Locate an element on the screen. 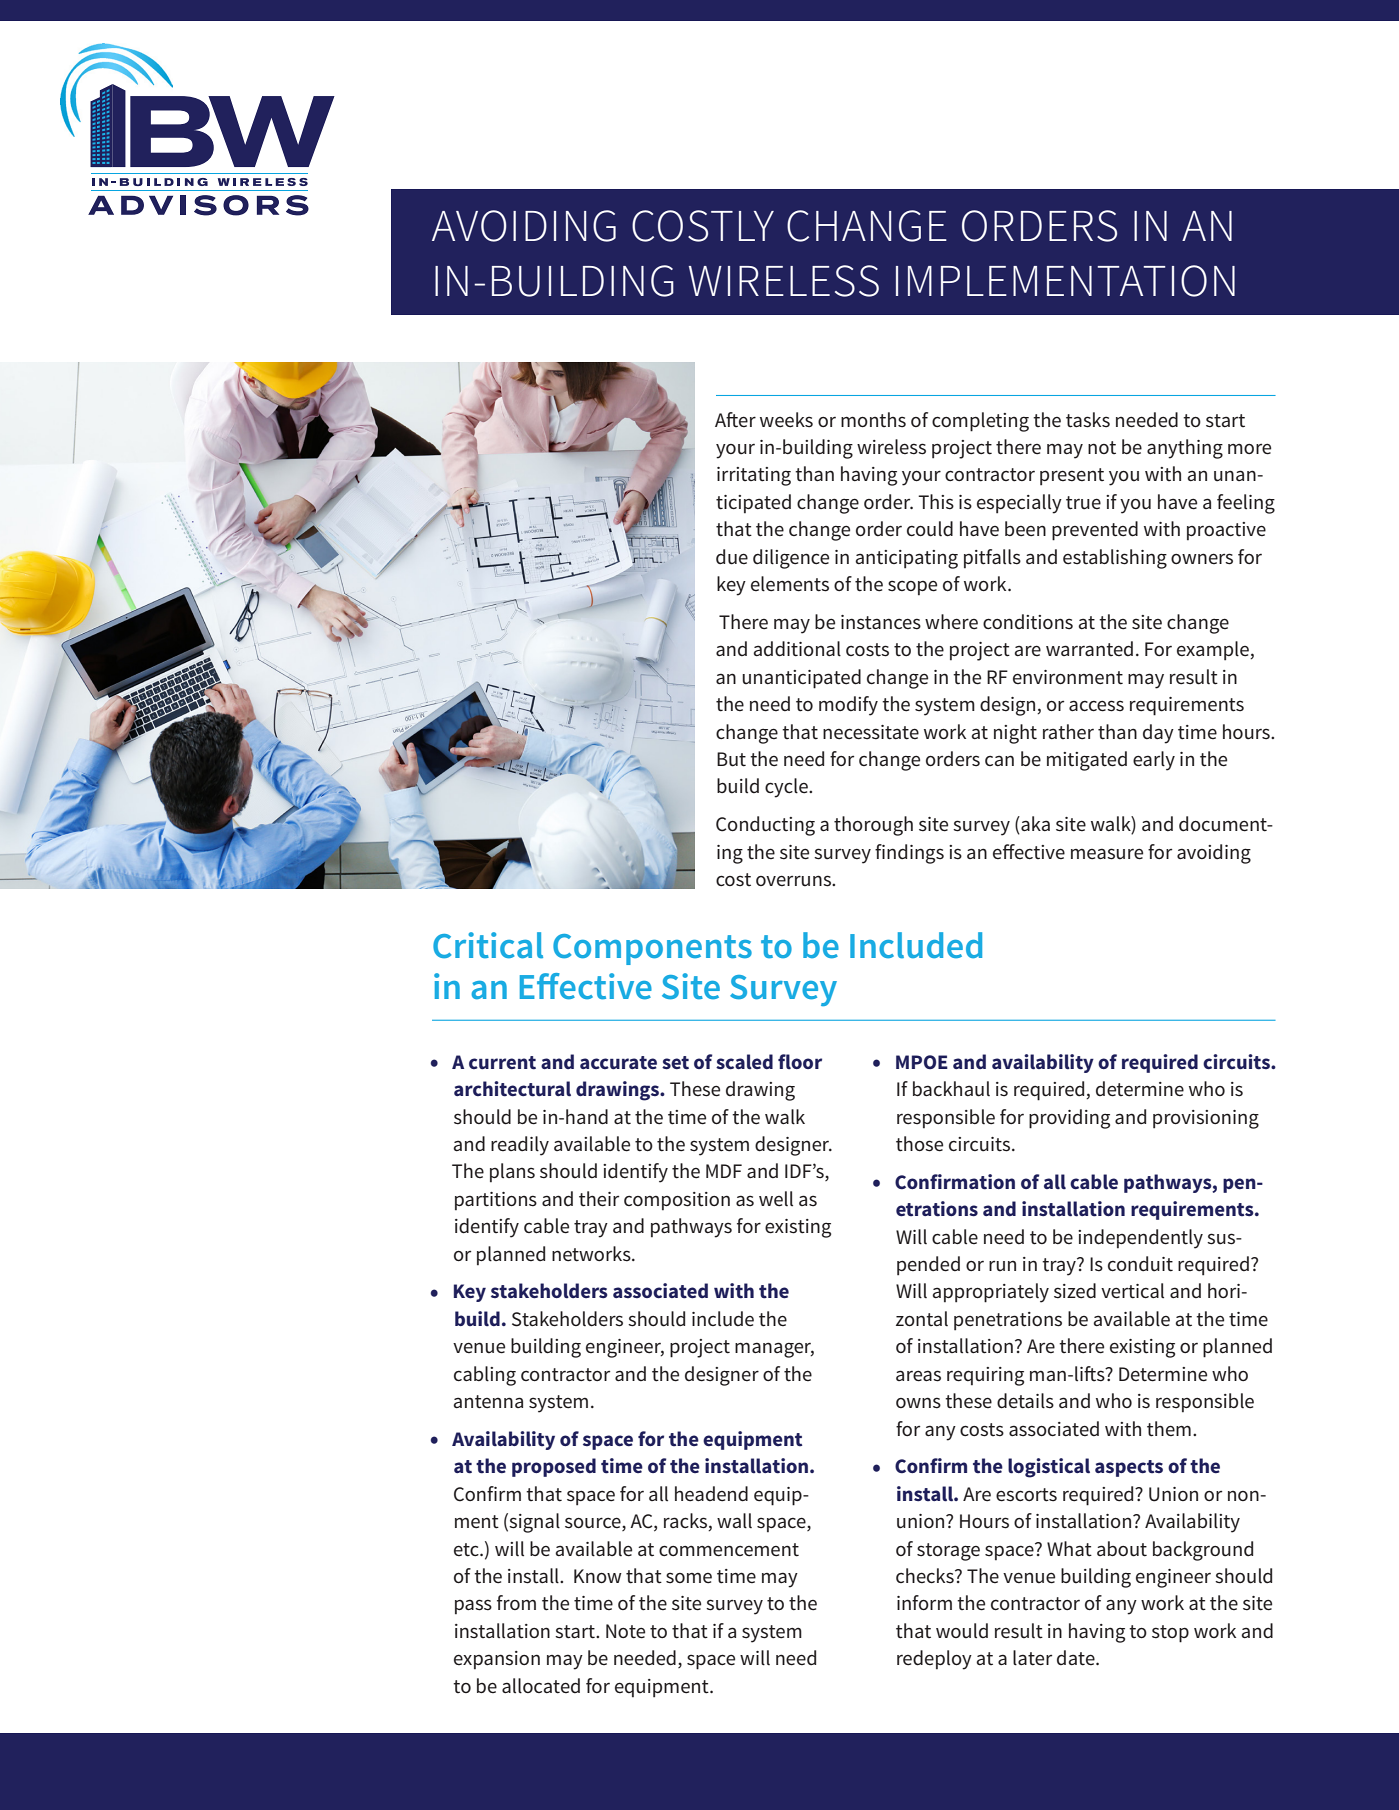 Image resolution: width=1399 pixels, height=1810 pixels. anything is located at coordinates (1185, 449).
